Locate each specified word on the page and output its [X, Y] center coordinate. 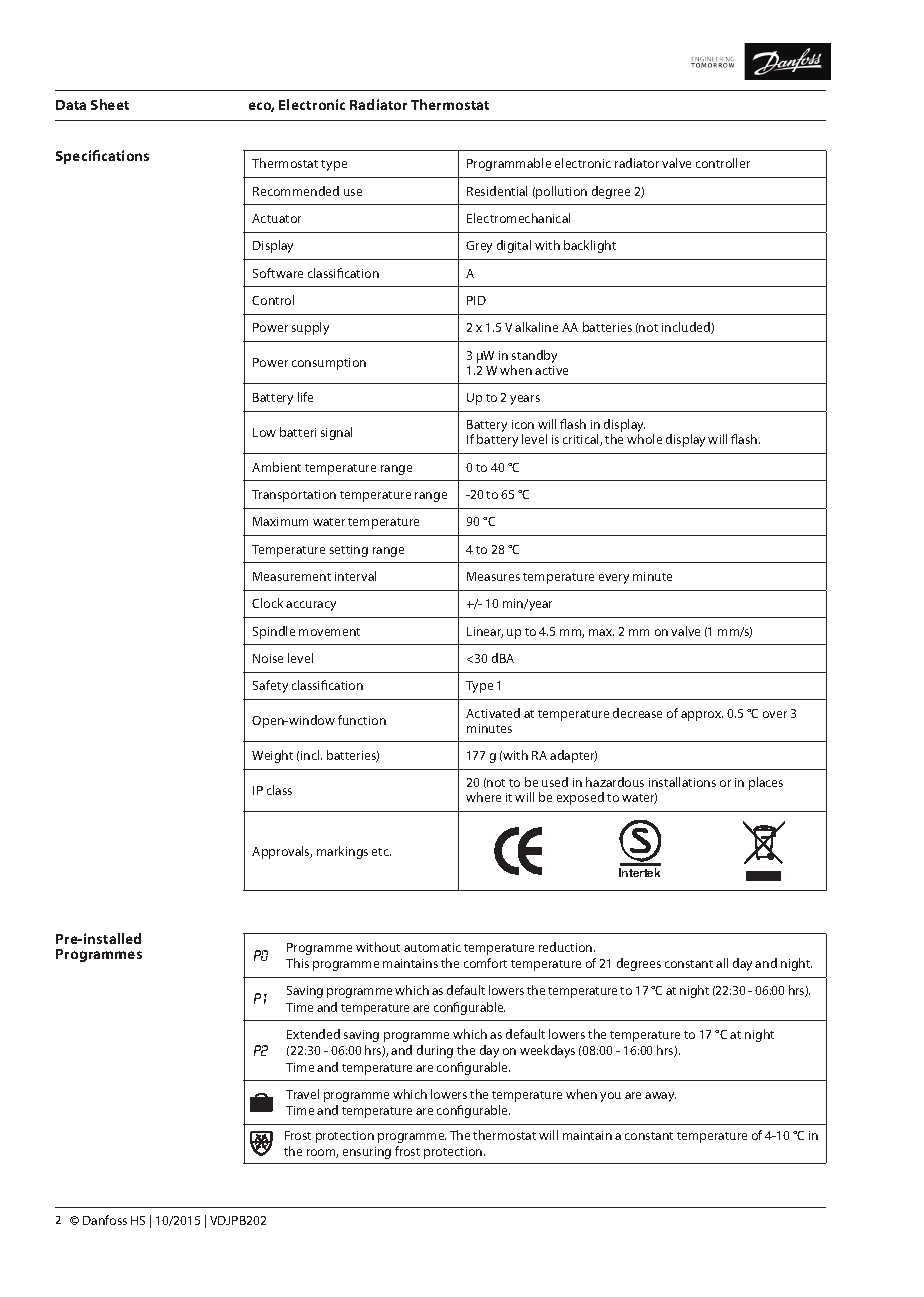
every [614, 579]
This [297, 963]
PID [476, 300]
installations [682, 782]
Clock [267, 603]
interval [355, 576]
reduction [567, 947]
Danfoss [105, 1220]
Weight [272, 756]
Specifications [102, 157]
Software [278, 273]
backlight [590, 246]
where [483, 797]
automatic [432, 947]
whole [644, 439]
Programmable [509, 164]
